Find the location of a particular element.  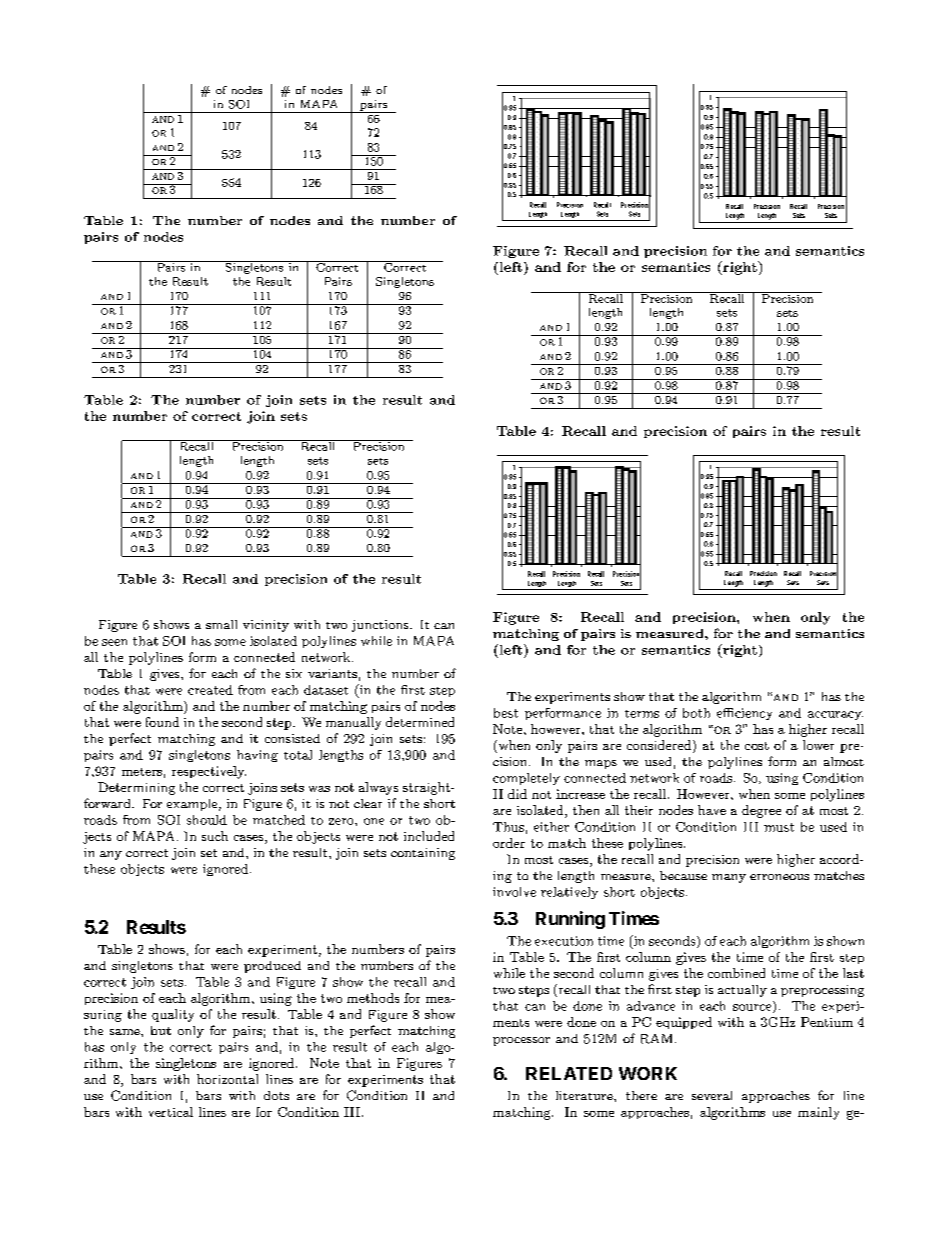

Thus is located at coordinates (508, 827).
